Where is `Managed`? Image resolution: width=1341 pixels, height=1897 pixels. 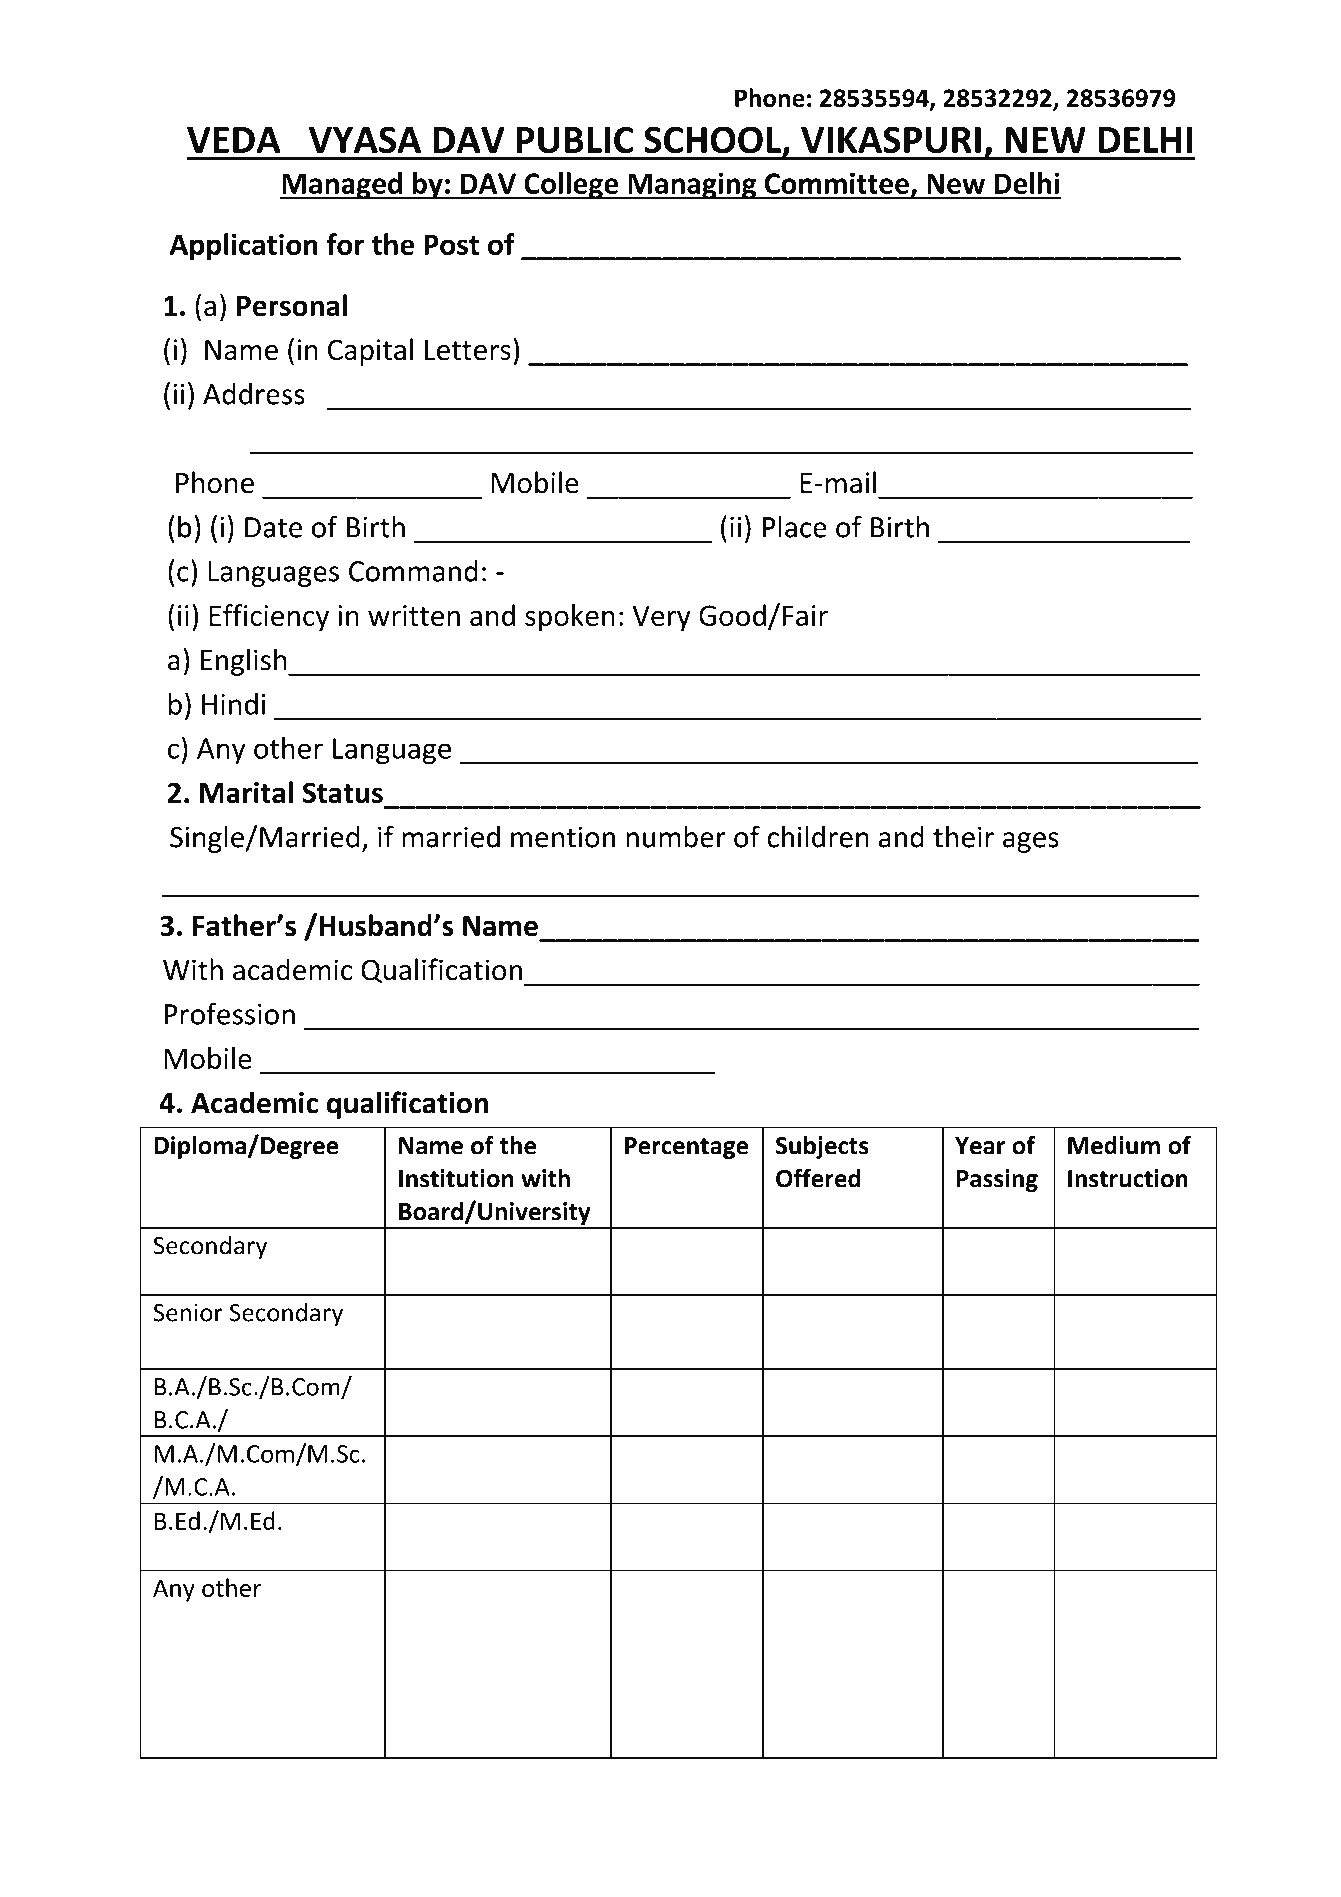
Managed is located at coordinates (342, 186).
